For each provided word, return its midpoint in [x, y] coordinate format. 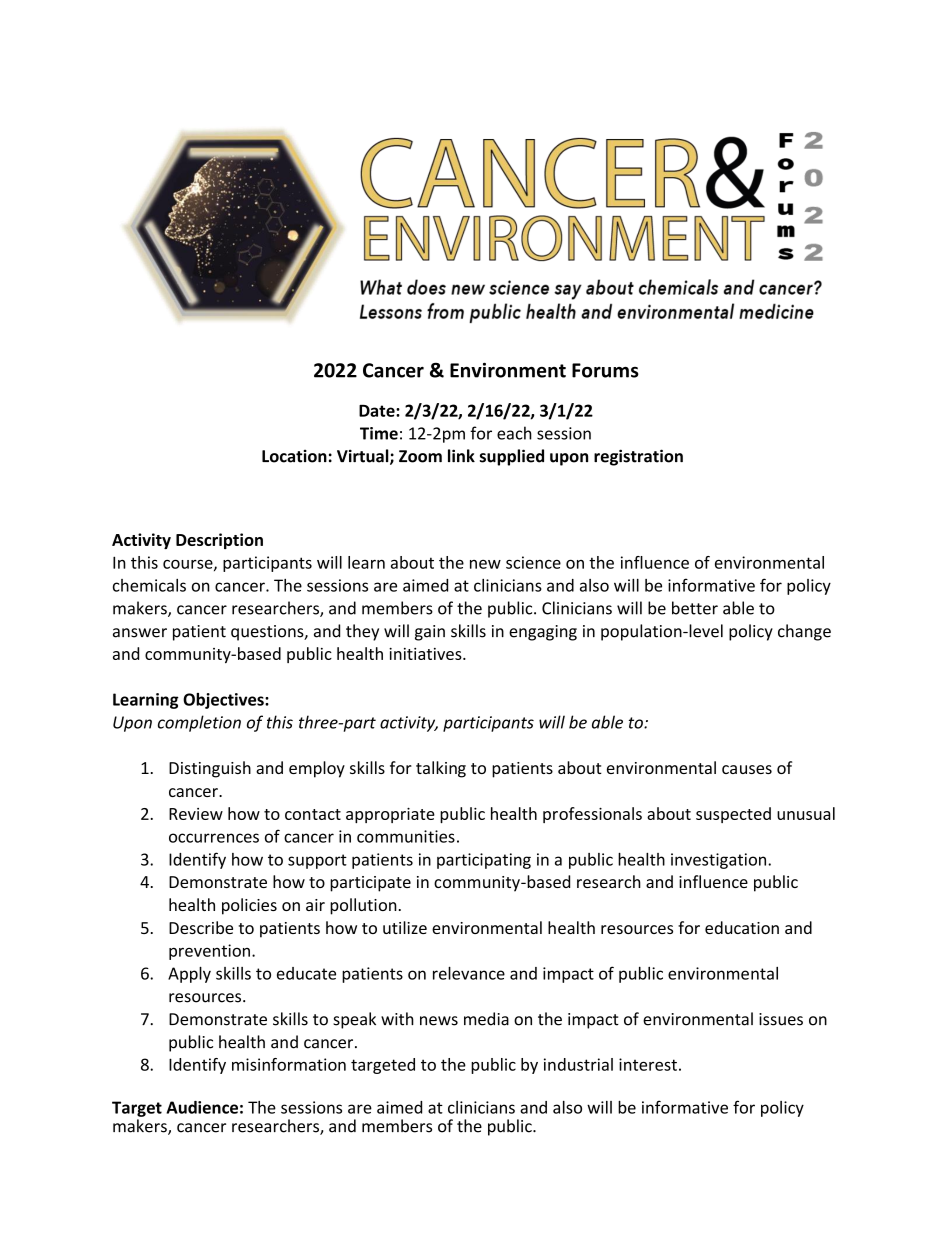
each [514, 433]
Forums [605, 370]
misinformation [289, 1064]
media [486, 1019]
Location [294, 456]
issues [781, 1019]
